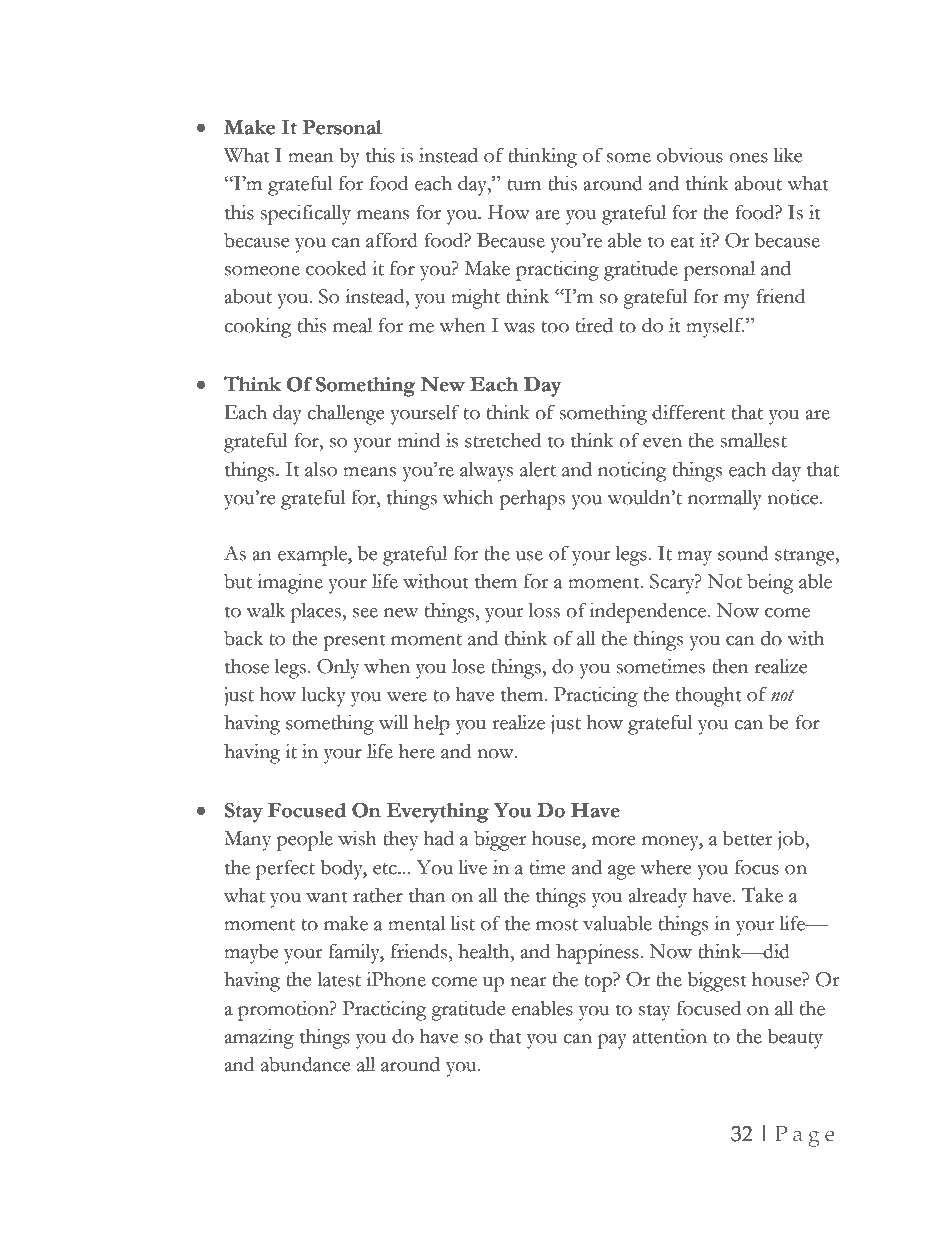 This screenshot has width=952, height=1233. I want to click on places, so click(317, 612).
